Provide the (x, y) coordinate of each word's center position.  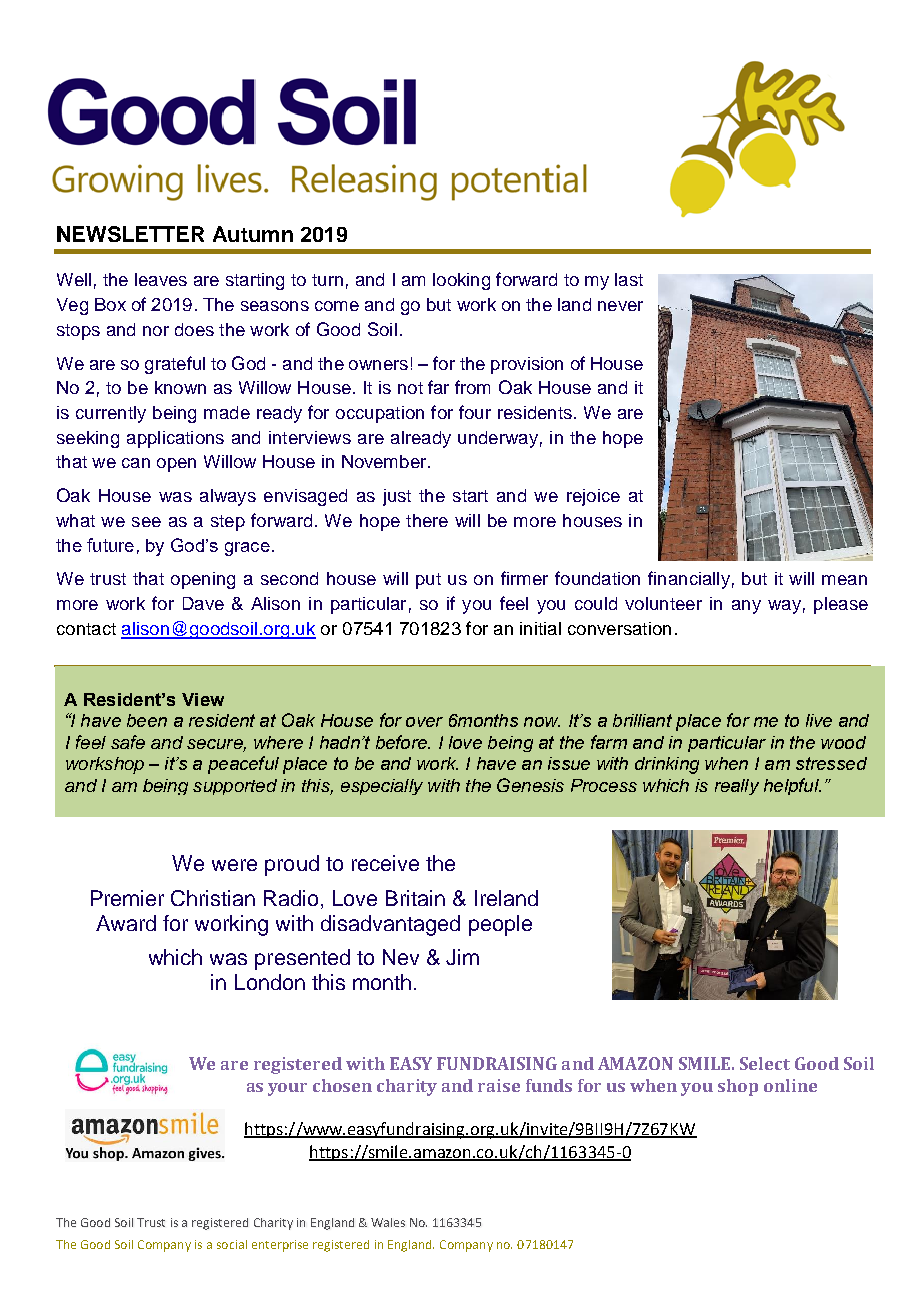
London (270, 982)
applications (175, 439)
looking (461, 281)
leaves (161, 279)
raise (499, 1085)
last (629, 279)
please (841, 605)
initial (540, 628)
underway (498, 439)
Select (765, 1063)
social (232, 1244)
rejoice (593, 497)
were (234, 865)
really (737, 787)
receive (385, 863)
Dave (203, 603)
